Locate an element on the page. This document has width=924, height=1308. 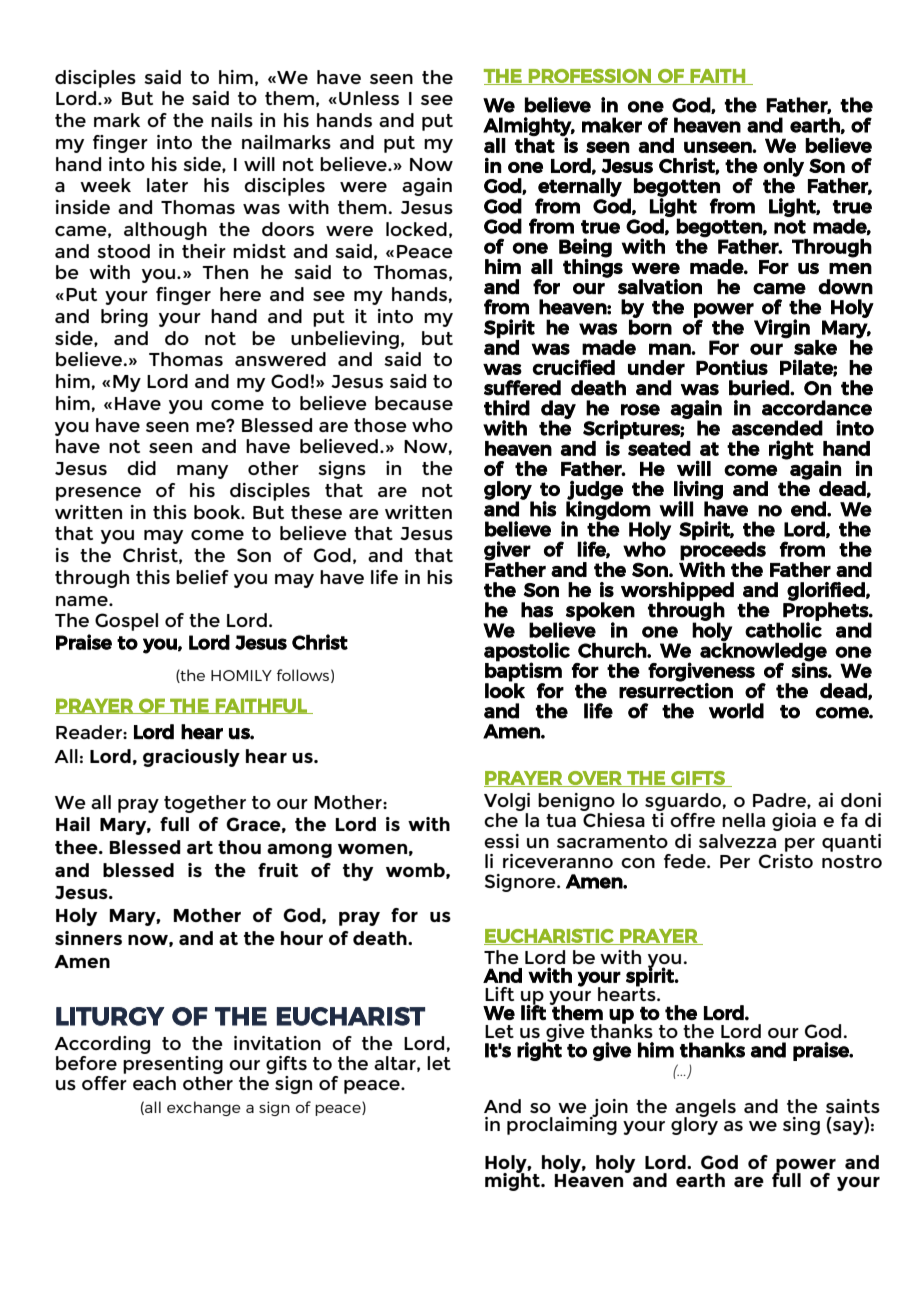
angels is located at coordinates (705, 1109).
